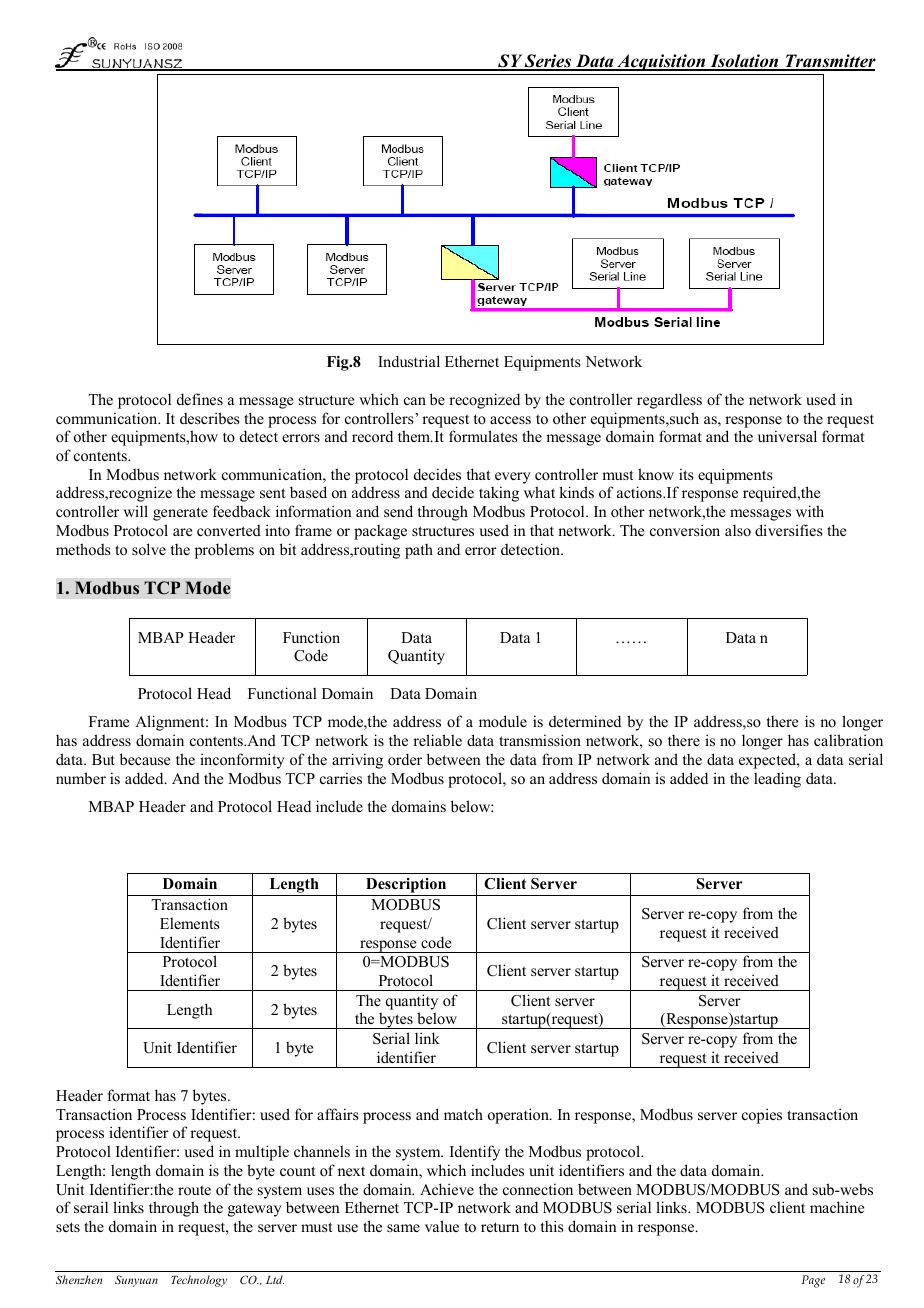 This screenshot has width=924, height=1308. Describe the element at coordinates (787, 436) in the screenshot. I see `universal` at that location.
